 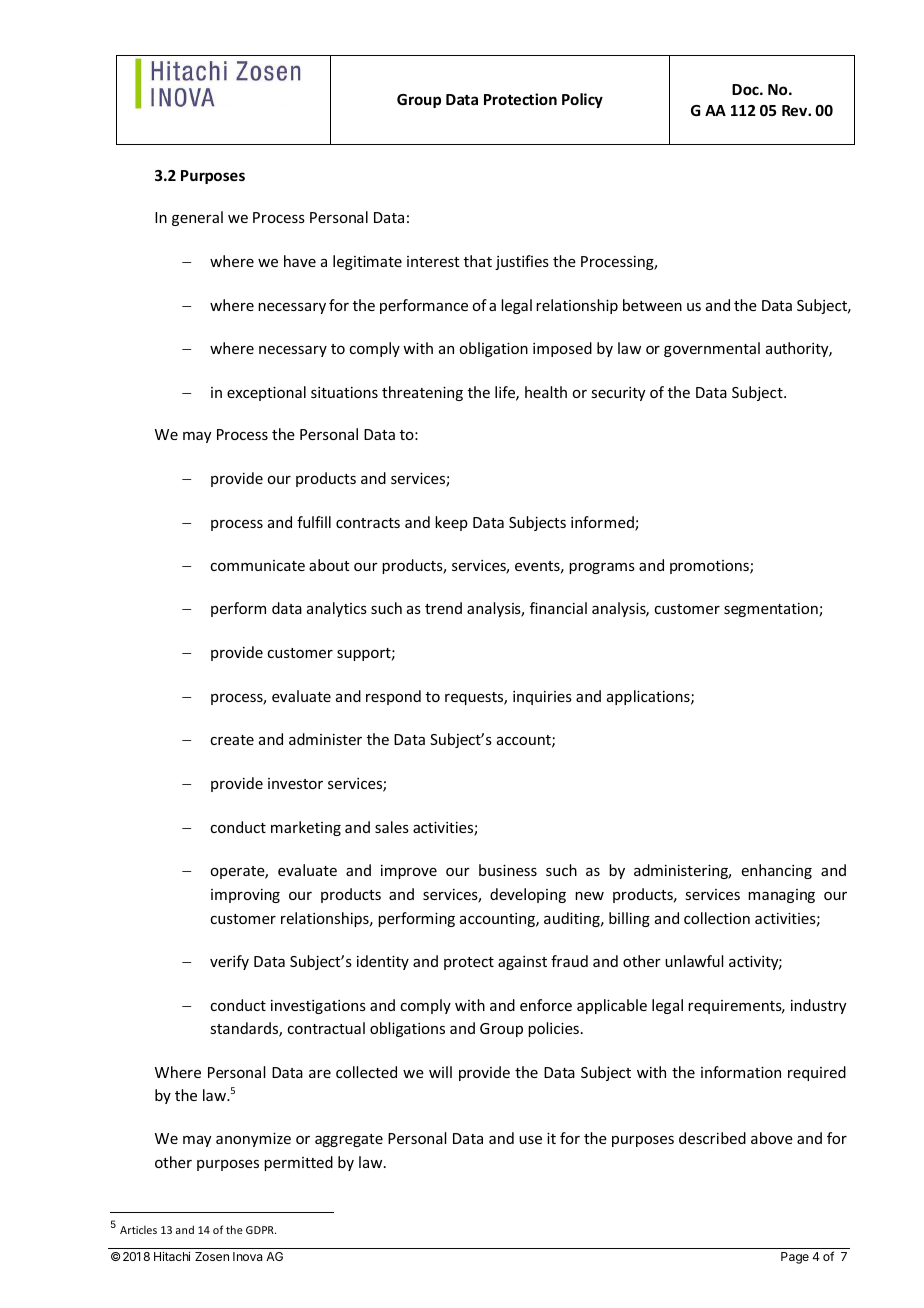 I want to click on Page, so click(x=795, y=1258).
